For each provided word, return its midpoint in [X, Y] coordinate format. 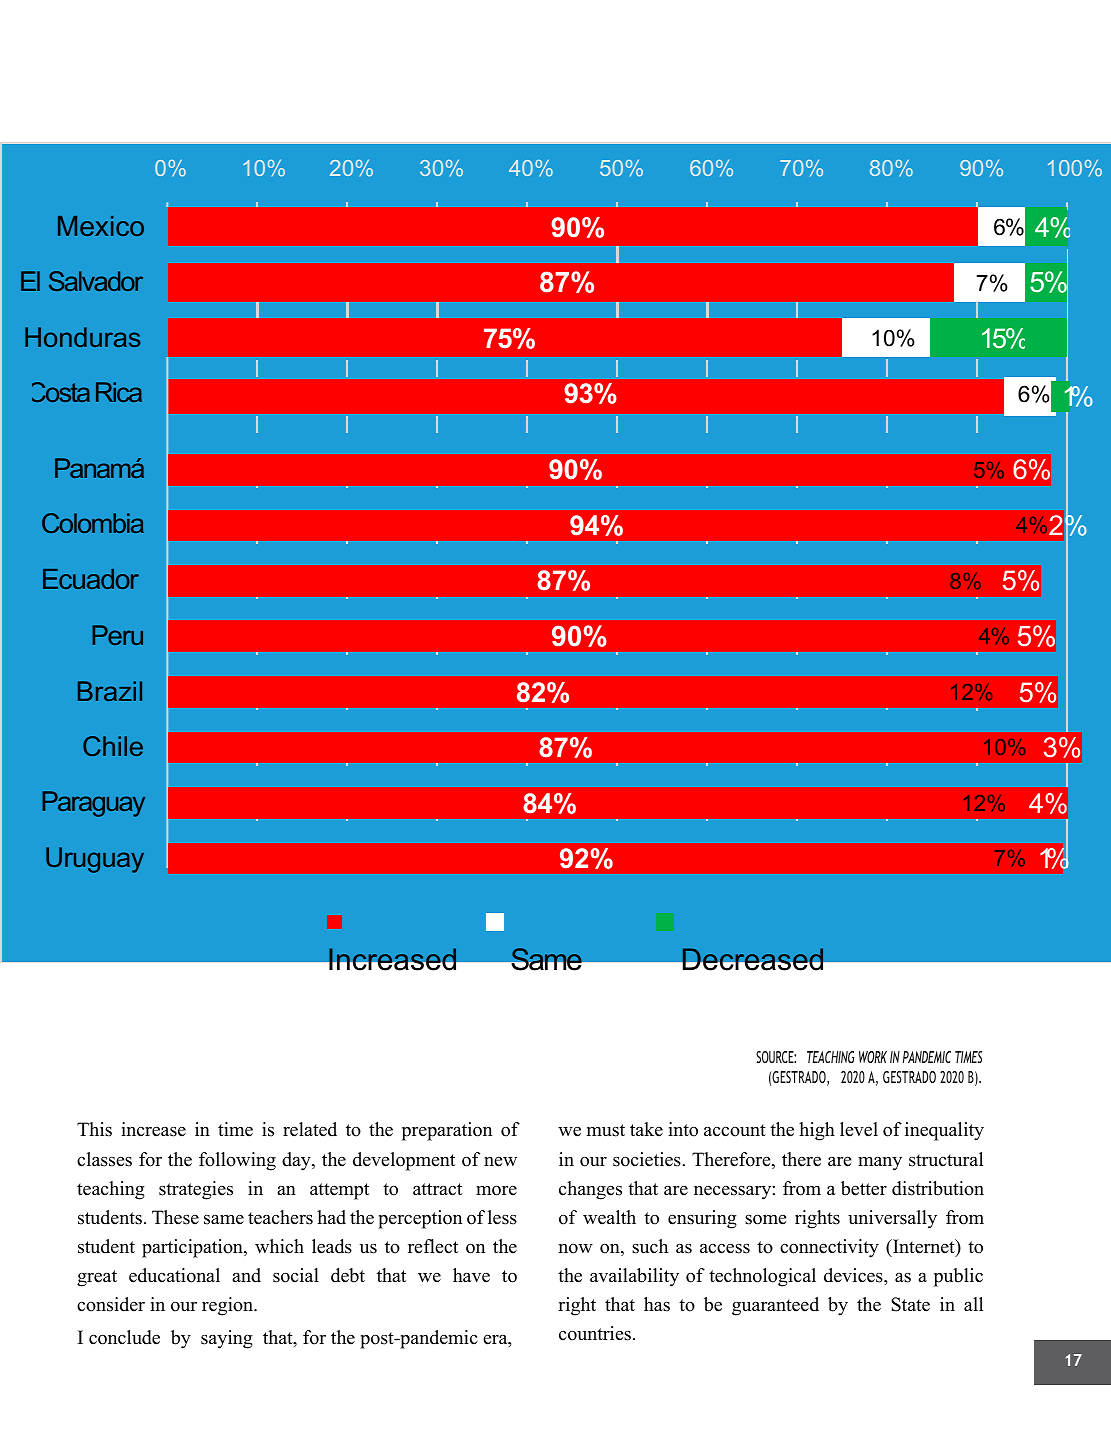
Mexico [101, 226]
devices [854, 1275]
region [228, 1306]
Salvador [96, 281]
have [471, 1275]
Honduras [82, 337]
